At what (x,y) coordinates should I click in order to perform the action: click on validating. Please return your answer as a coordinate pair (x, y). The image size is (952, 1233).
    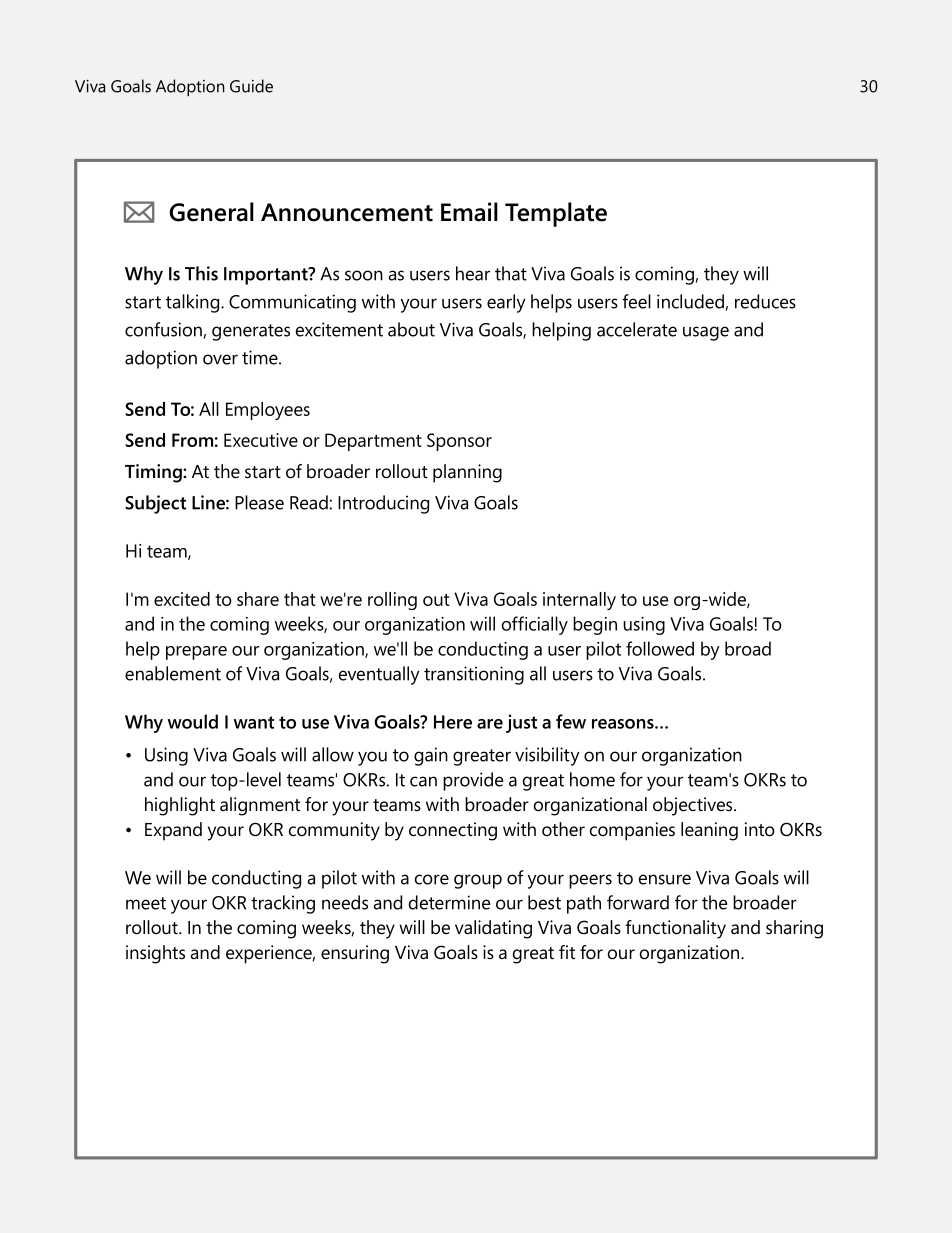
    Looking at the image, I should click on (493, 929).
